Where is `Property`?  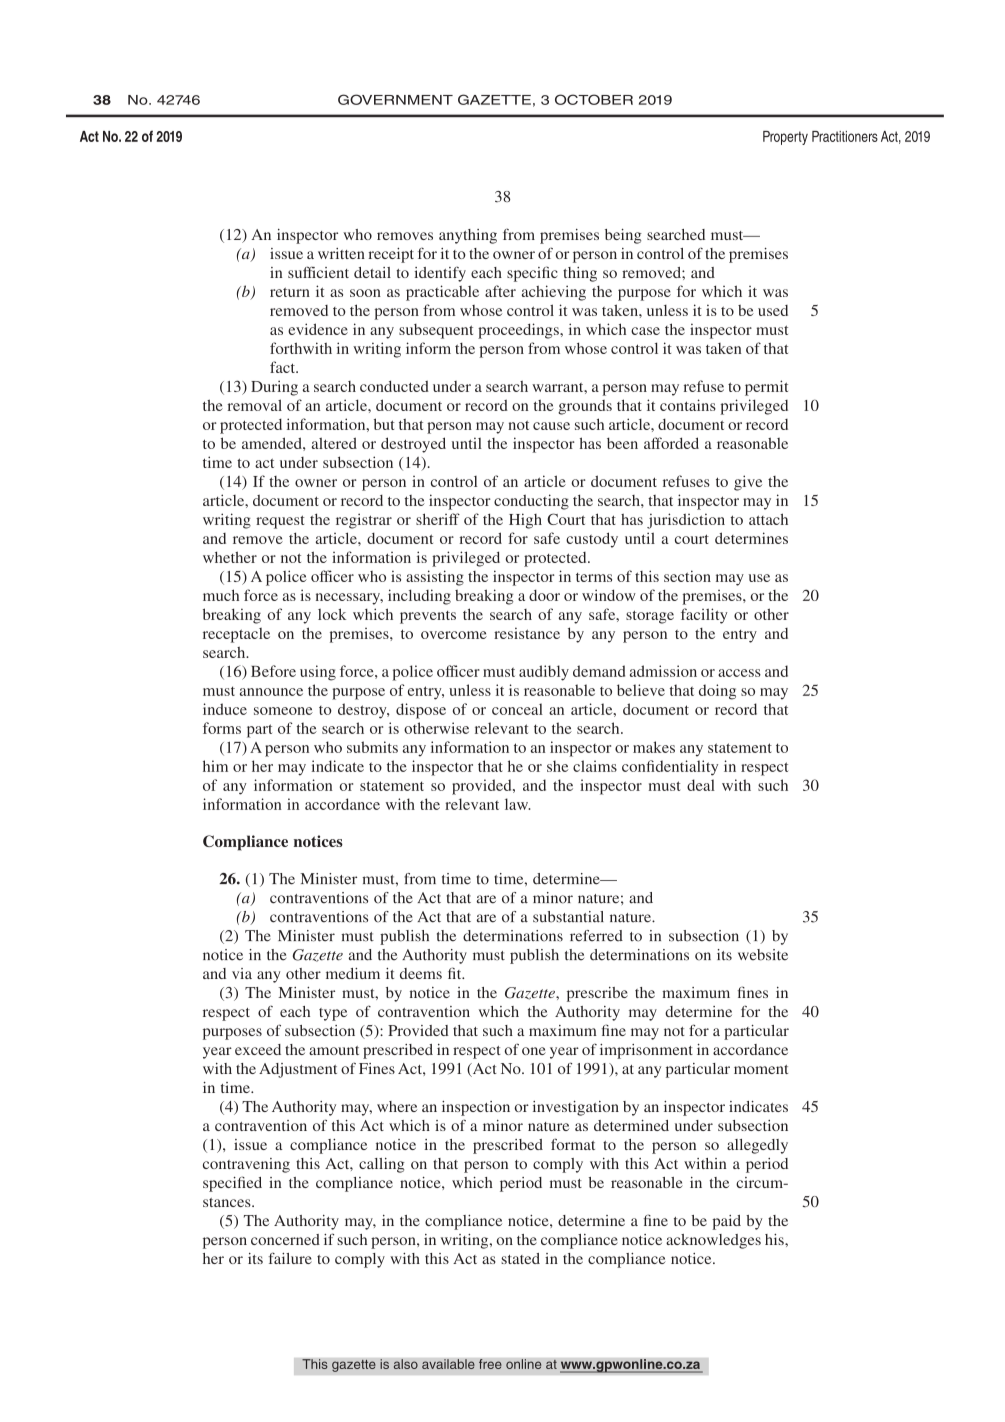 Property is located at coordinates (785, 138).
